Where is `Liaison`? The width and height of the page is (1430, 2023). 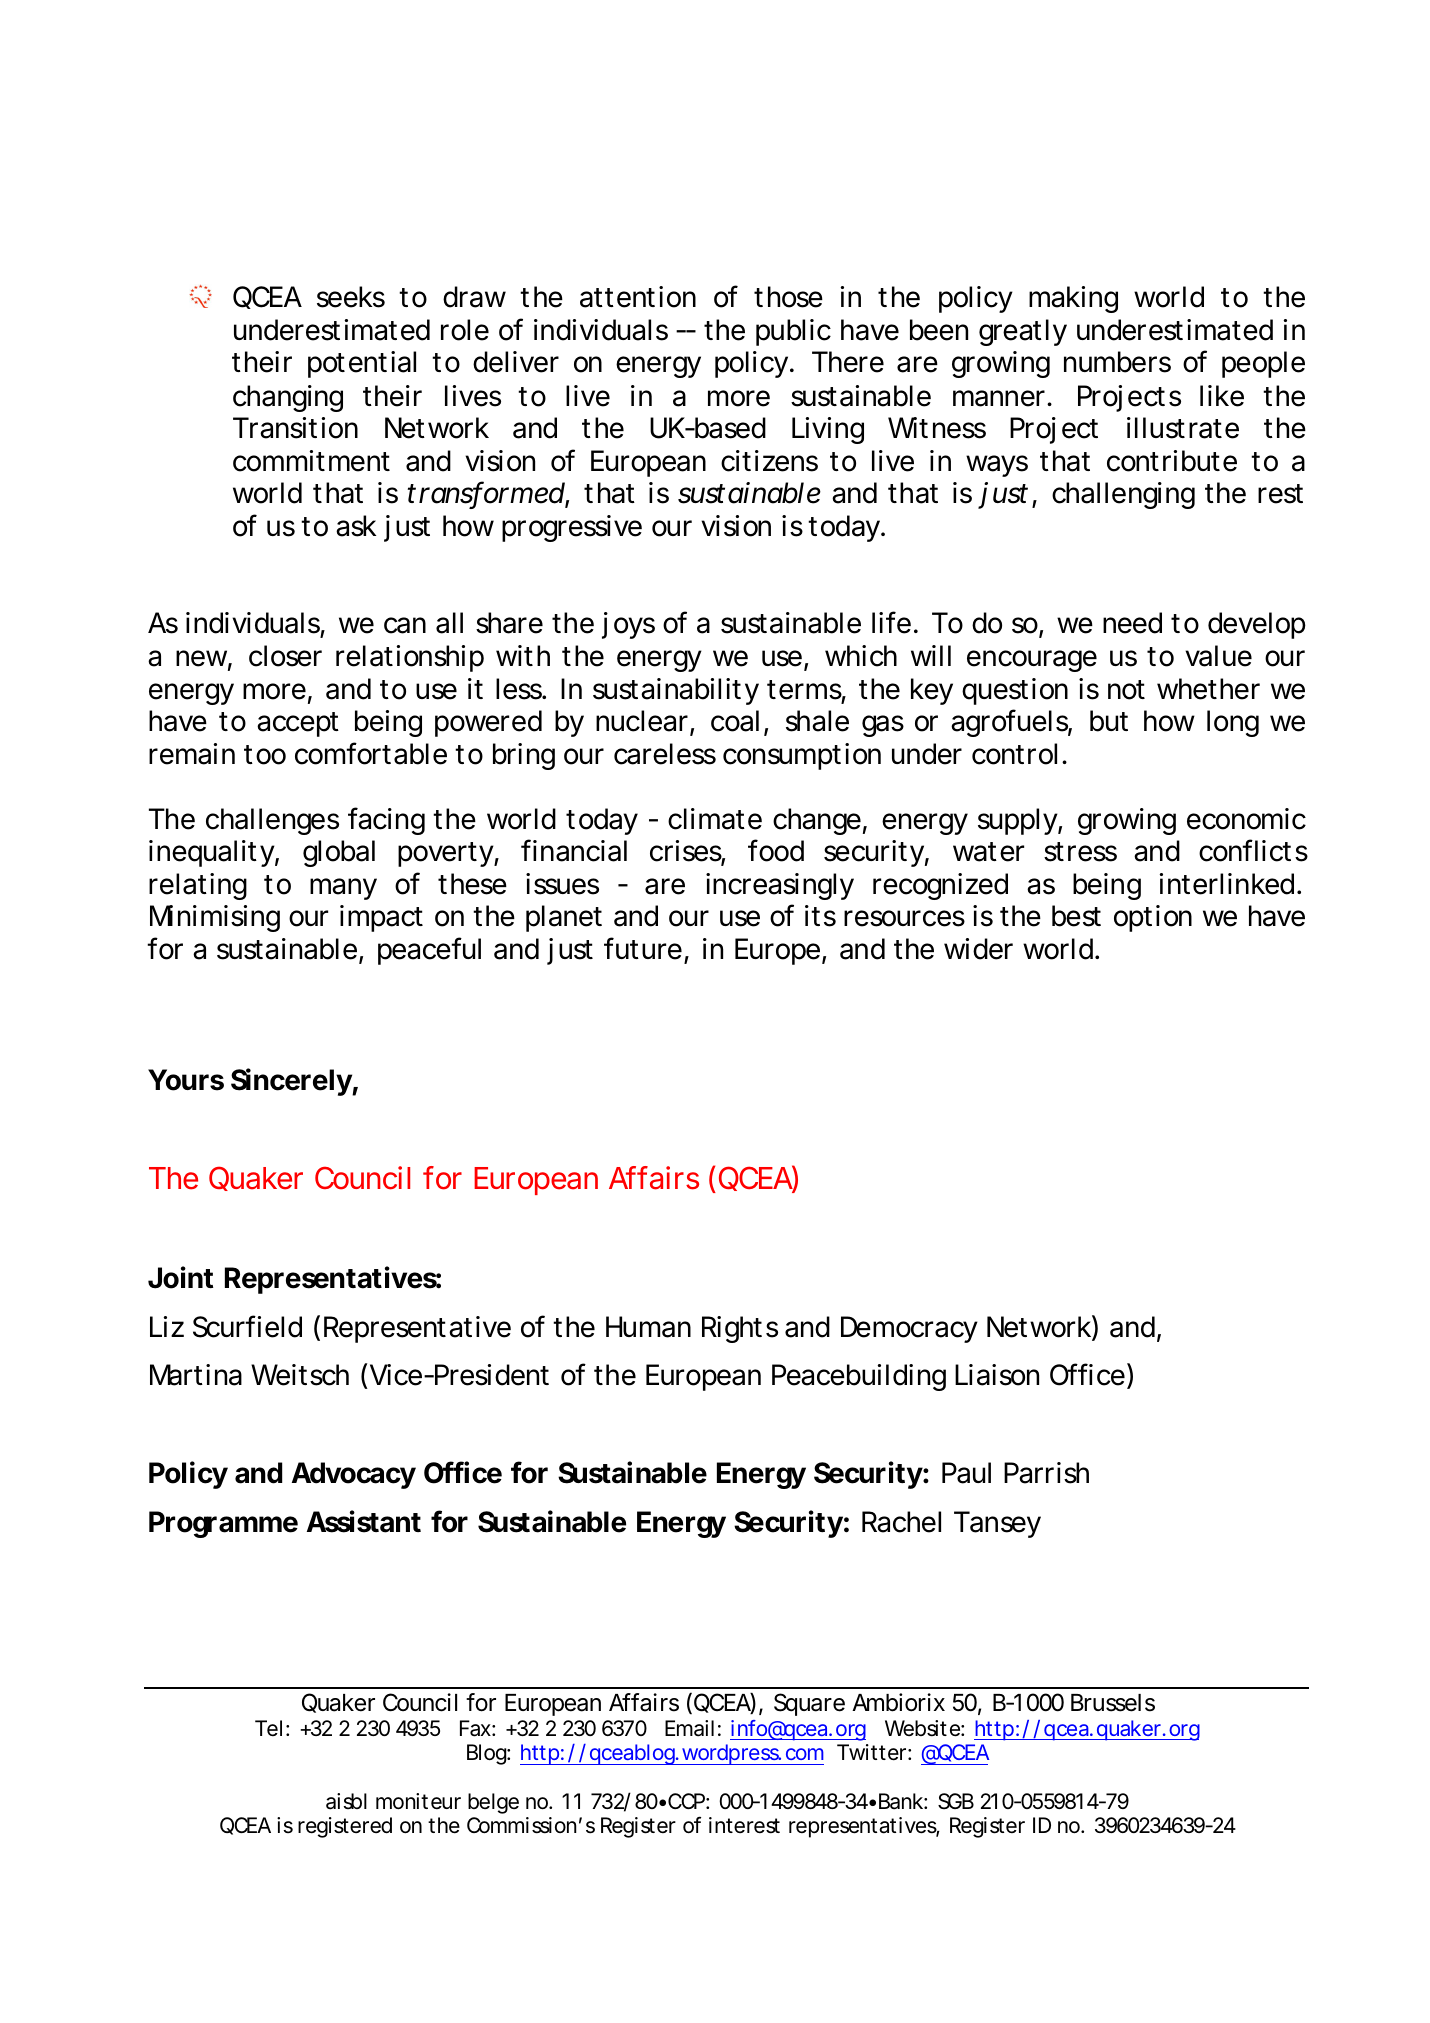
Liaison is located at coordinates (997, 1375).
